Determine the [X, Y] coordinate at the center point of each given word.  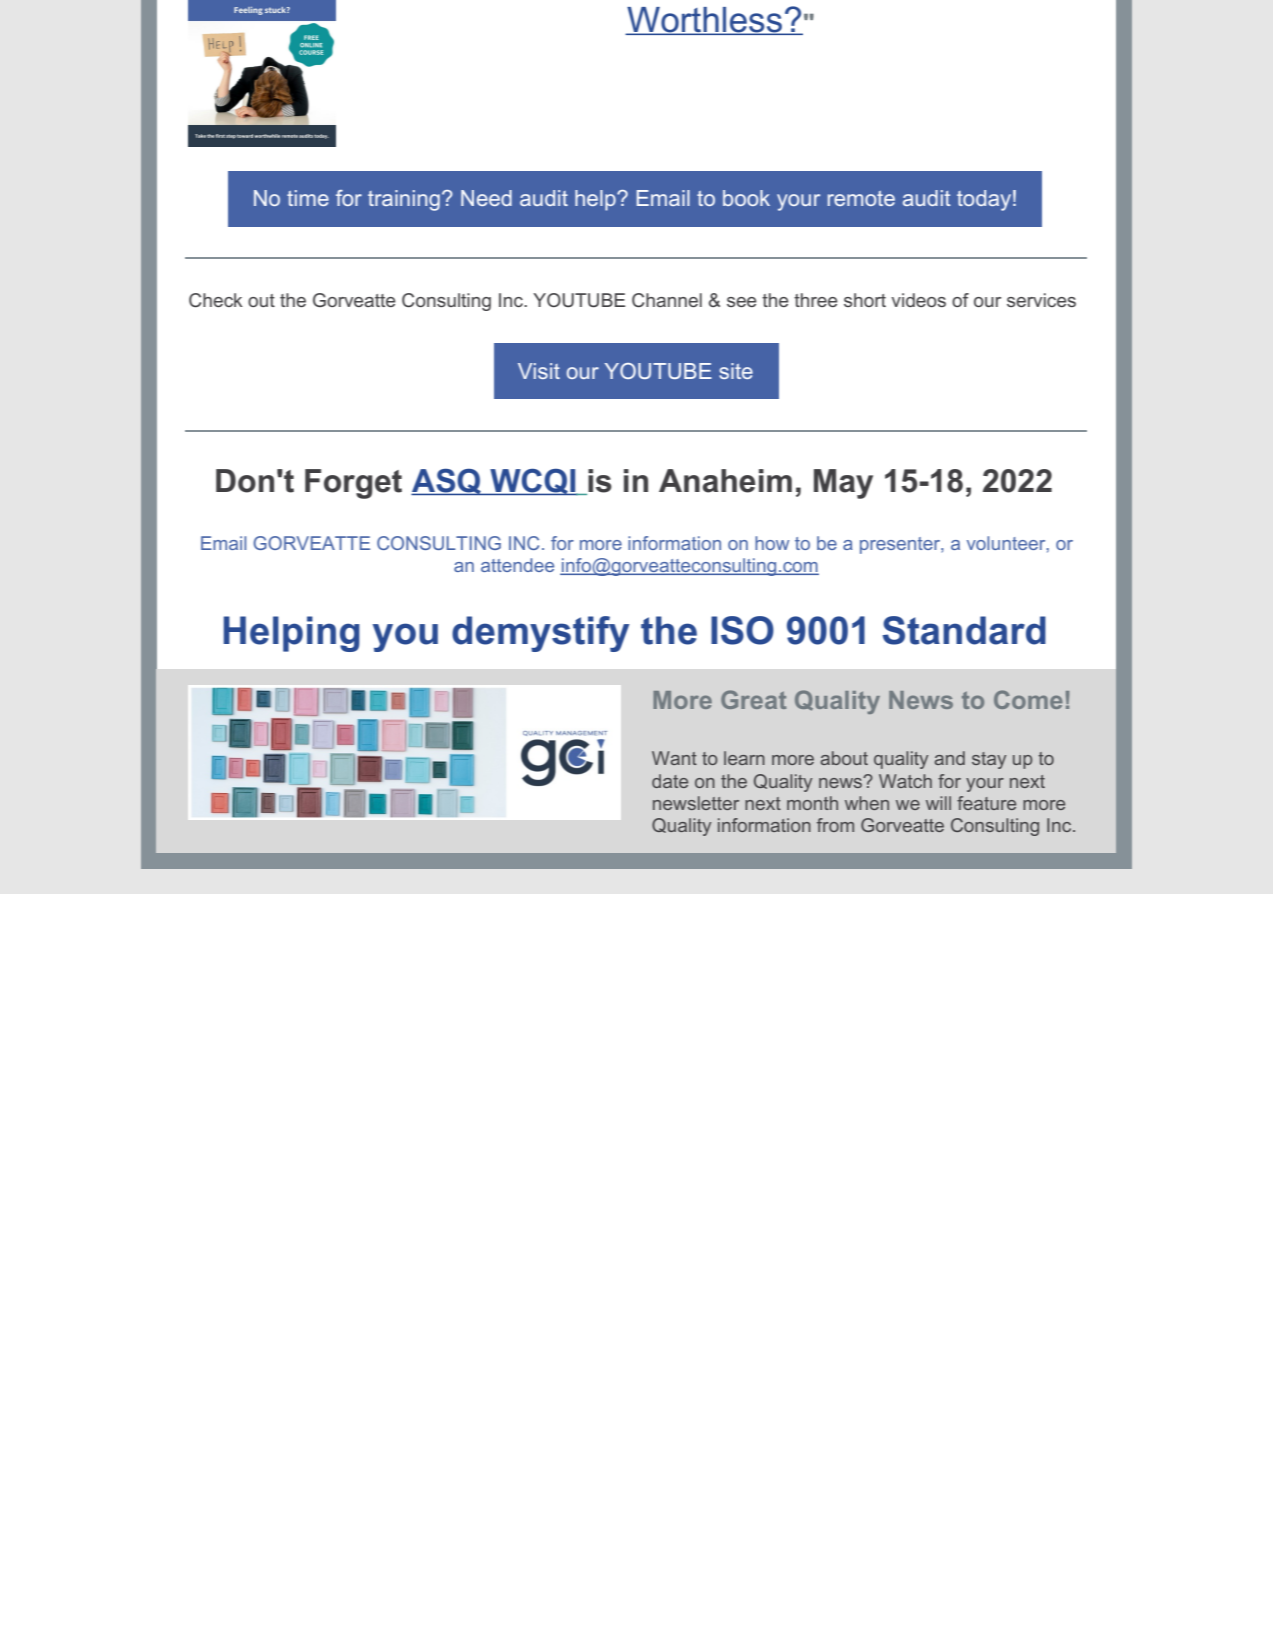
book [746, 198]
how [772, 543]
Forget [353, 484]
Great [753, 699]
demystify [540, 634]
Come [1028, 699]
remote [861, 198]
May [843, 484]
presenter [901, 545]
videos [918, 300]
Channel [667, 300]
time [308, 198]
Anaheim [725, 481]
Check [216, 300]
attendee [517, 565]
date [670, 781]
